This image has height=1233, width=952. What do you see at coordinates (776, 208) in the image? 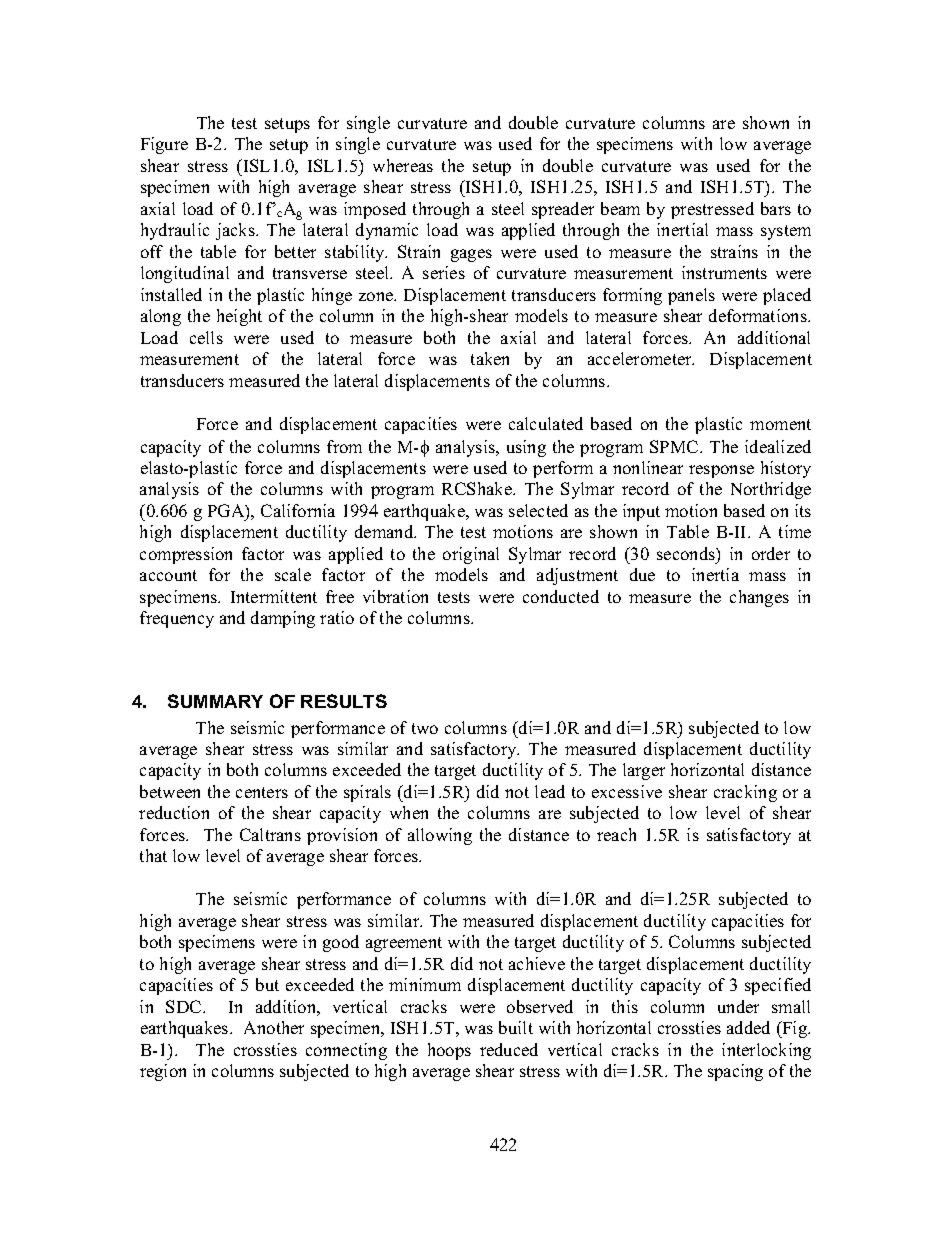
I see `bars` at bounding box center [776, 208].
